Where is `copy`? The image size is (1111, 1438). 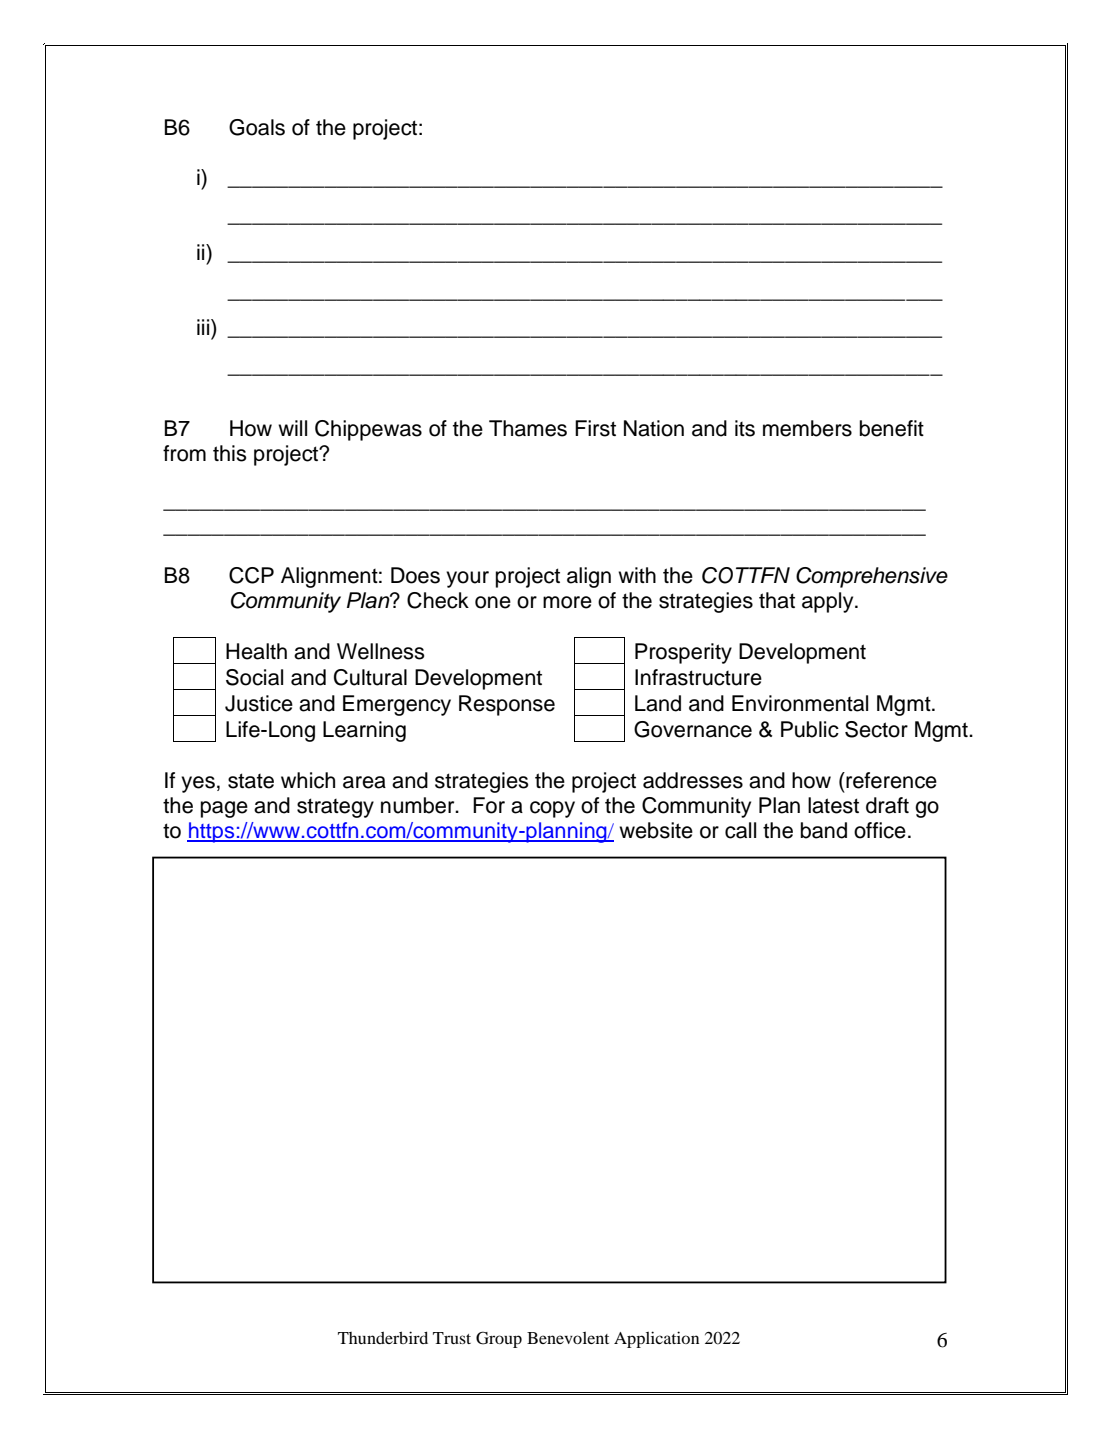 copy is located at coordinates (552, 809).
